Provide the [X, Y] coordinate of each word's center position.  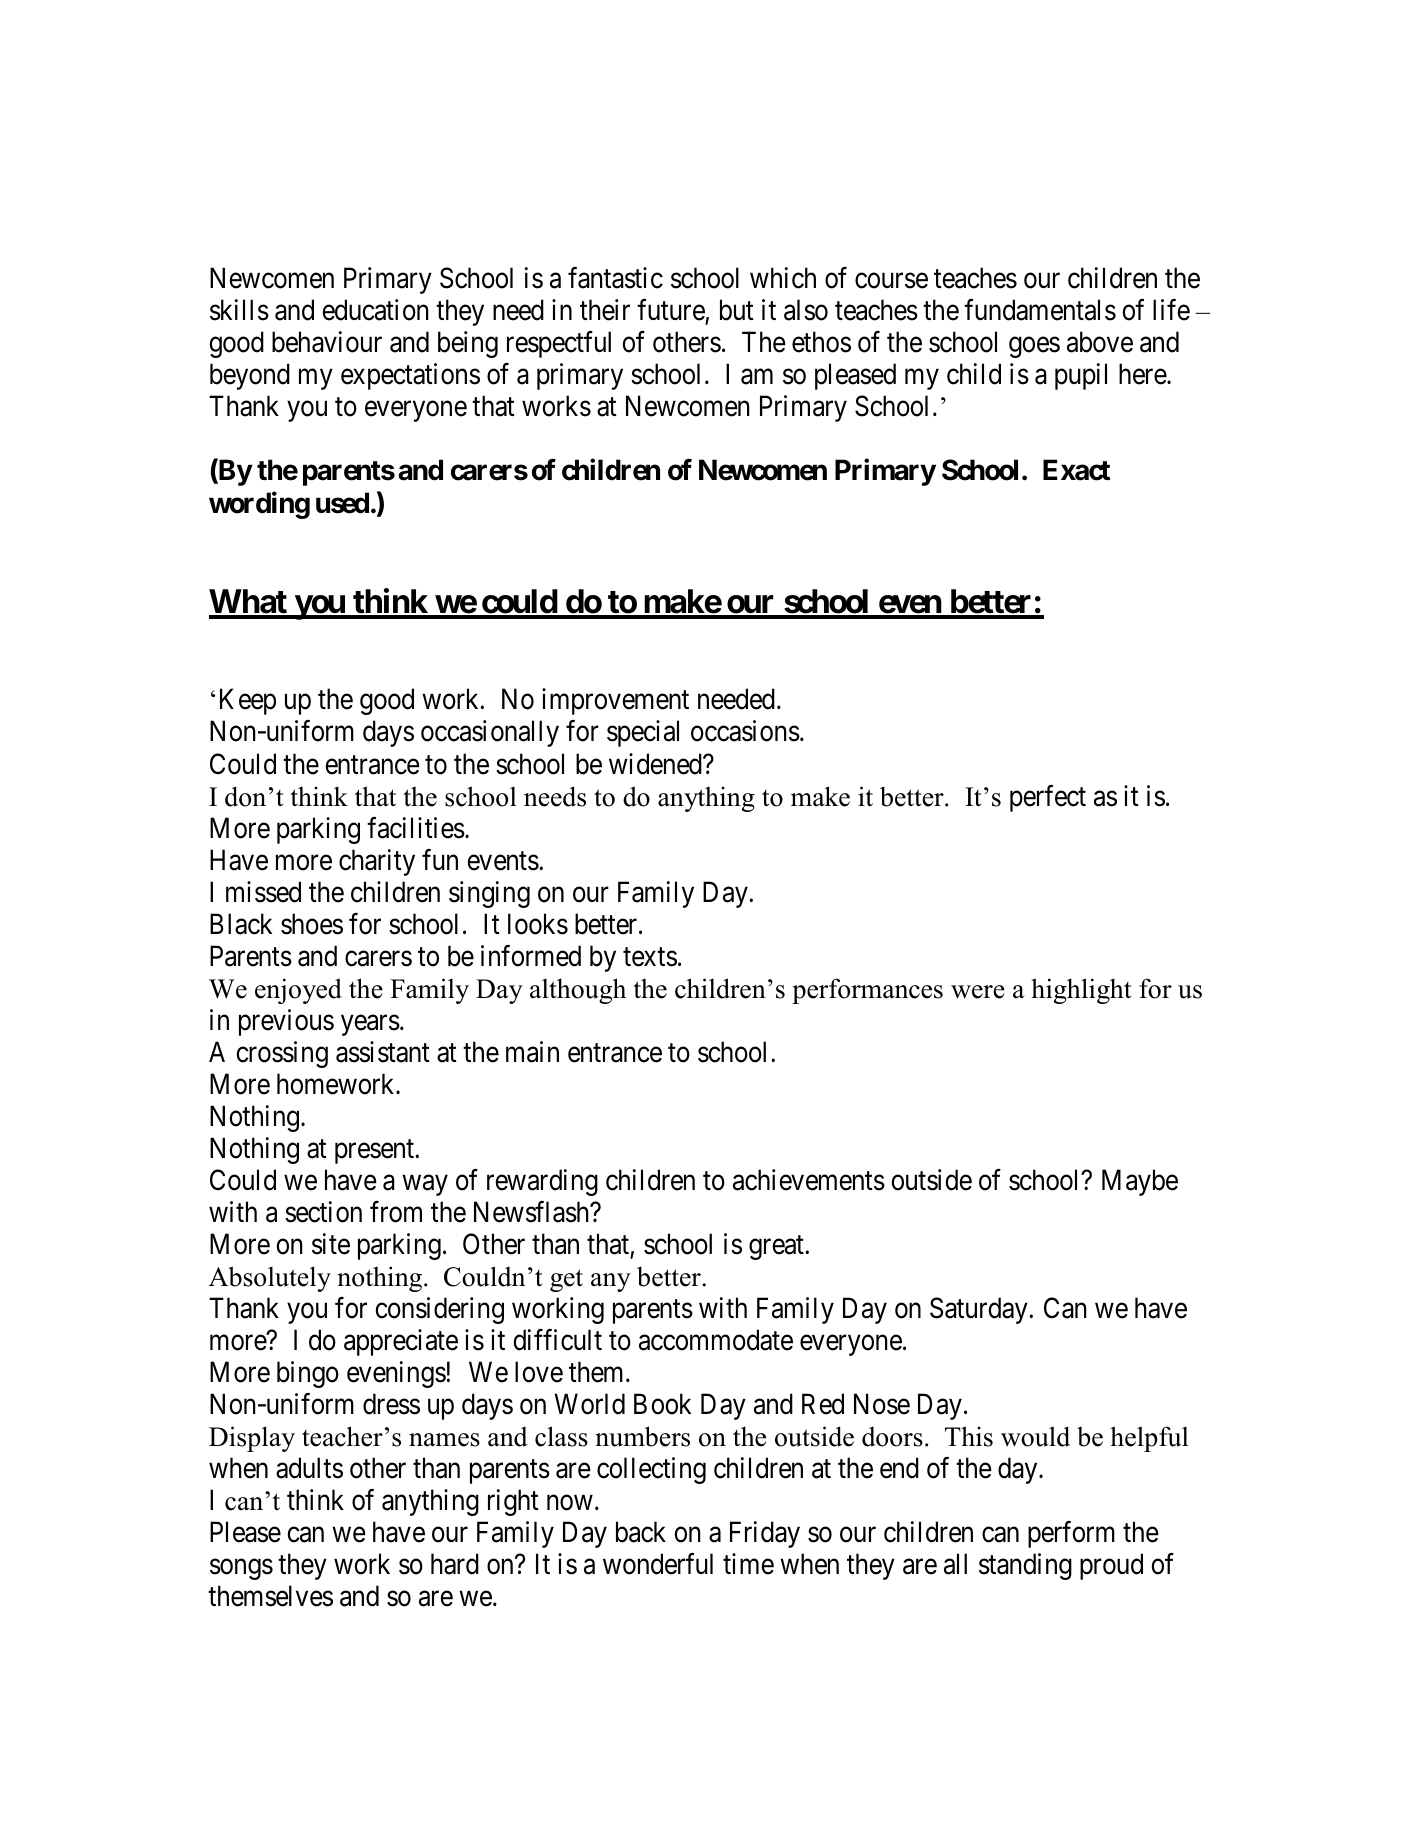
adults [309, 1468]
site [331, 1244]
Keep [248, 702]
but [737, 310]
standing [1025, 1566]
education [375, 310]
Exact [1076, 470]
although [578, 991]
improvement [615, 701]
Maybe [1140, 1182]
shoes [312, 924]
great [777, 1248]
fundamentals [1040, 310]
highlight [1081, 991]
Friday [765, 1534]
